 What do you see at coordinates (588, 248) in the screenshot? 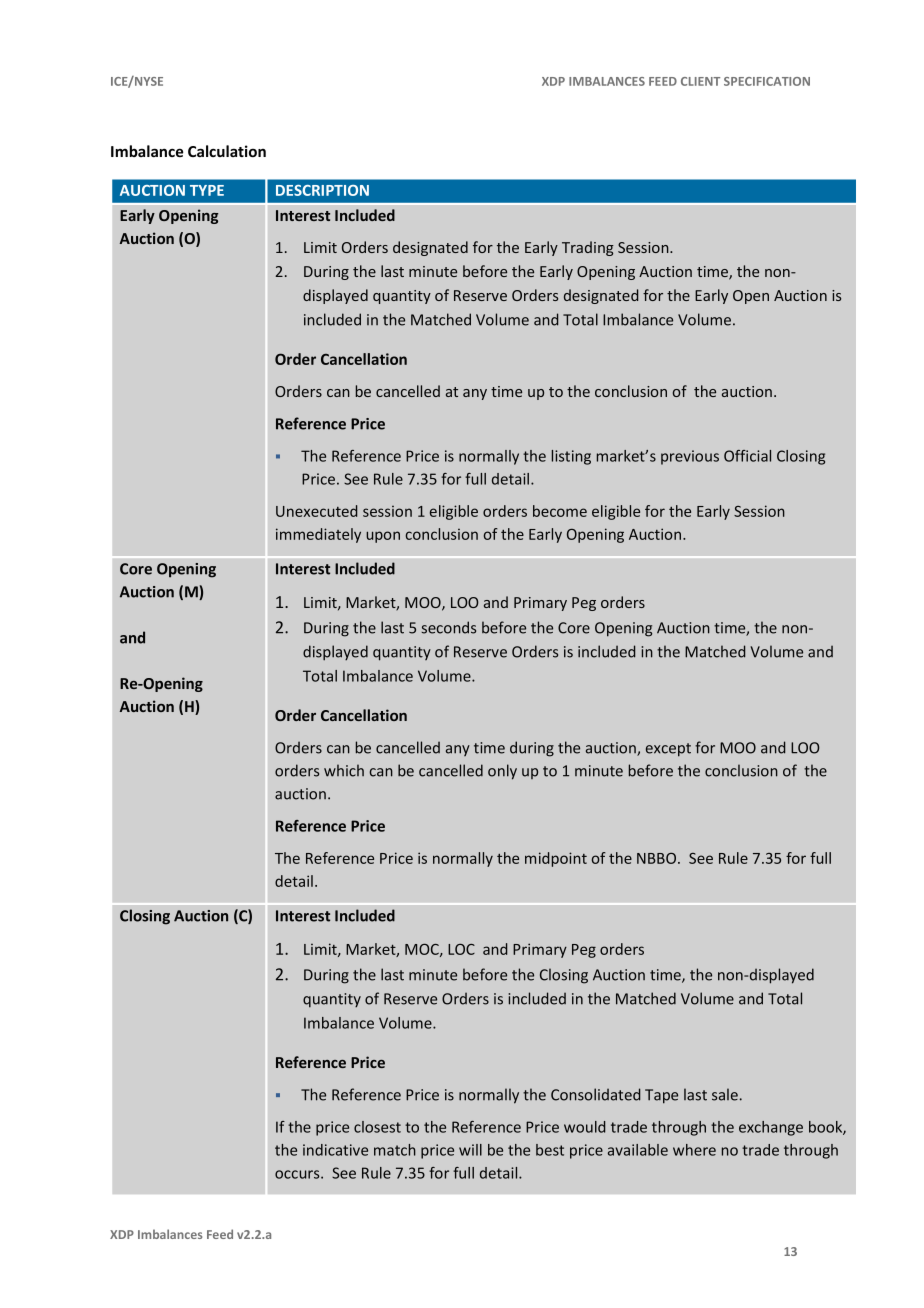
I see `Trading` at bounding box center [588, 248].
